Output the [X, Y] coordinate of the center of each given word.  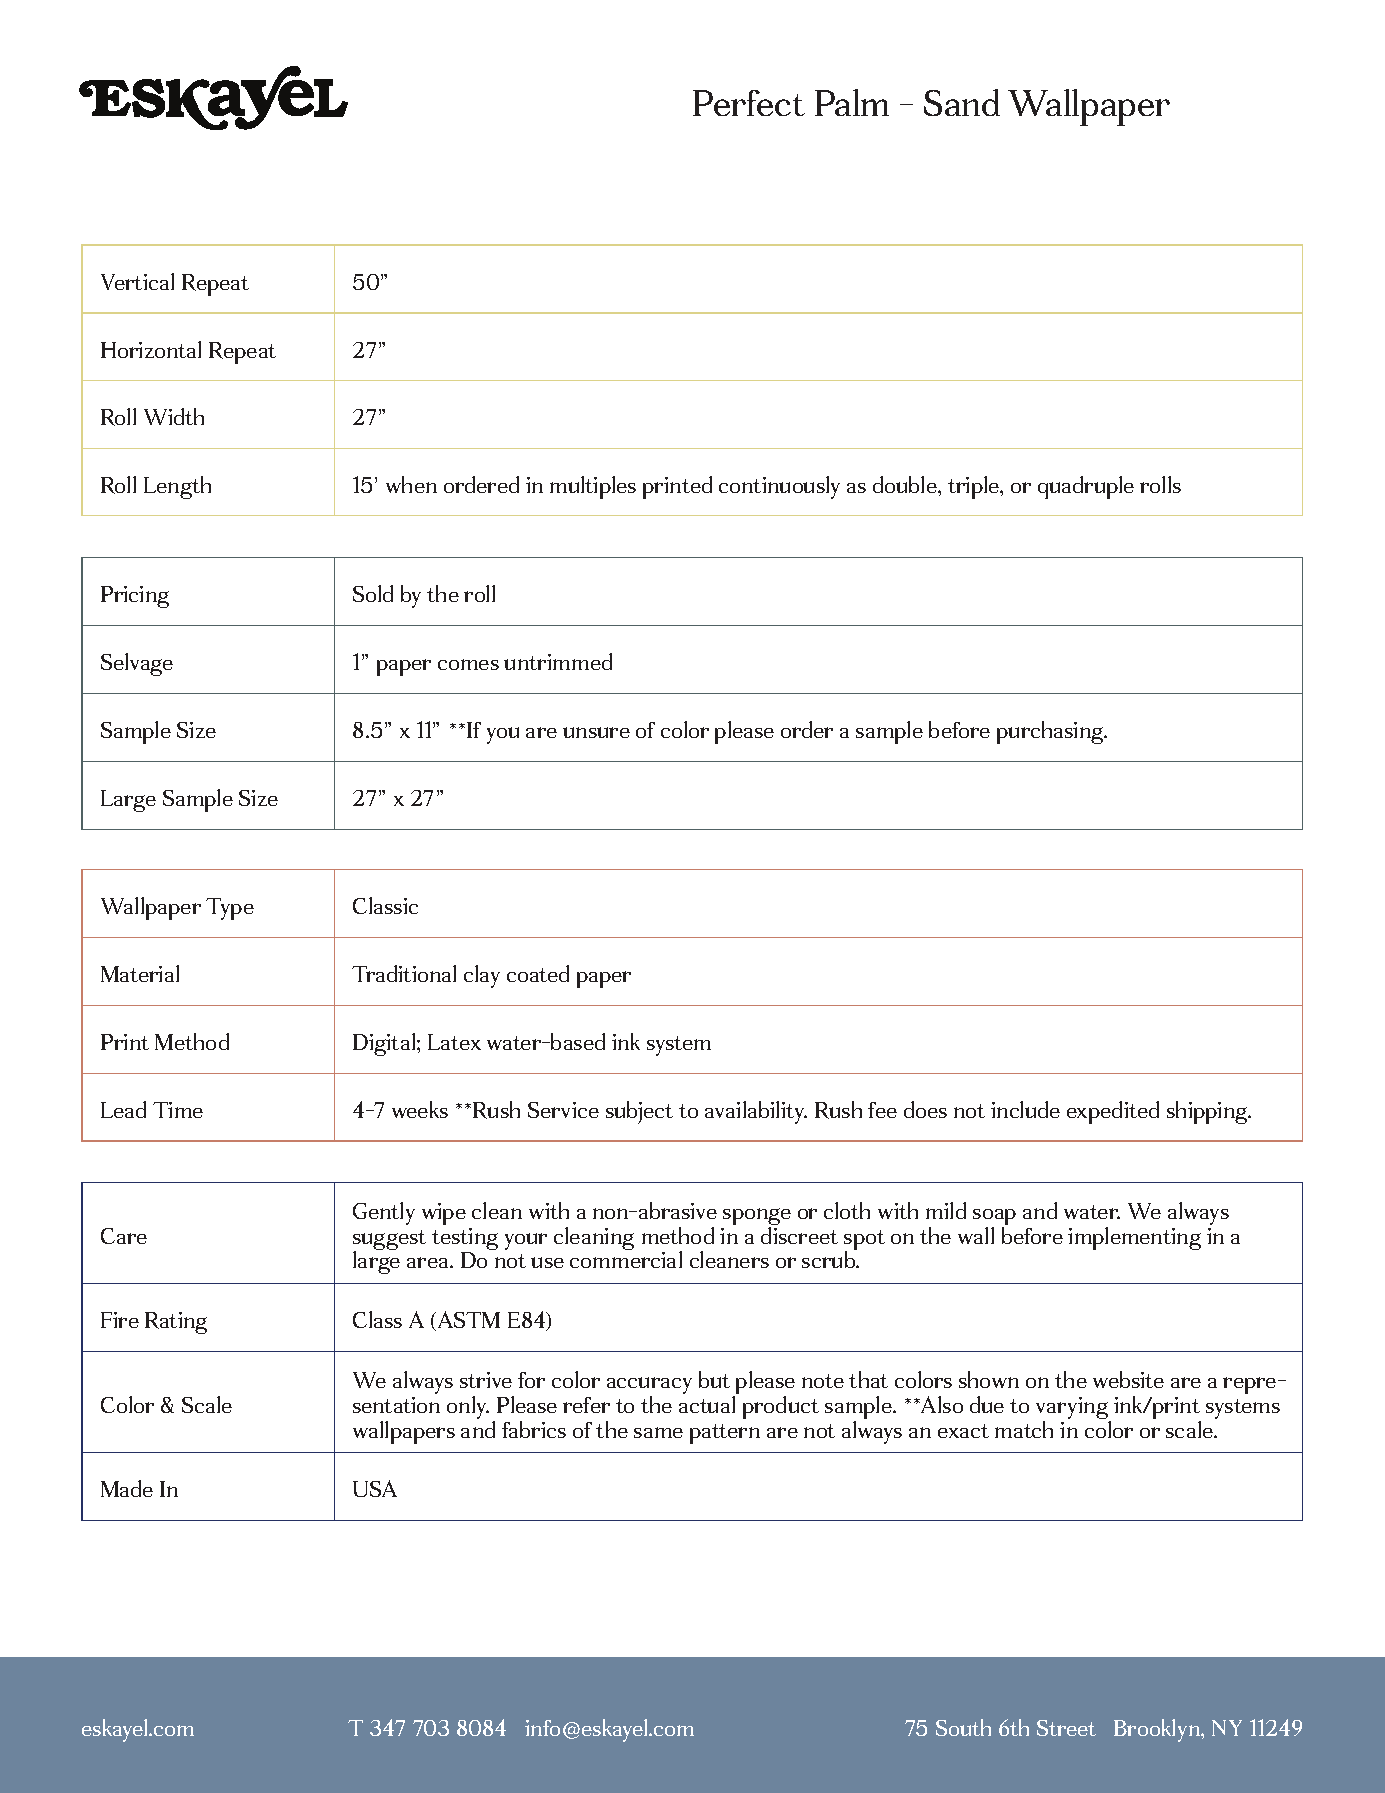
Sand [962, 102]
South [963, 1727]
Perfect [749, 103]
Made [127, 1488]
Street [1066, 1728]
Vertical [137, 281]
